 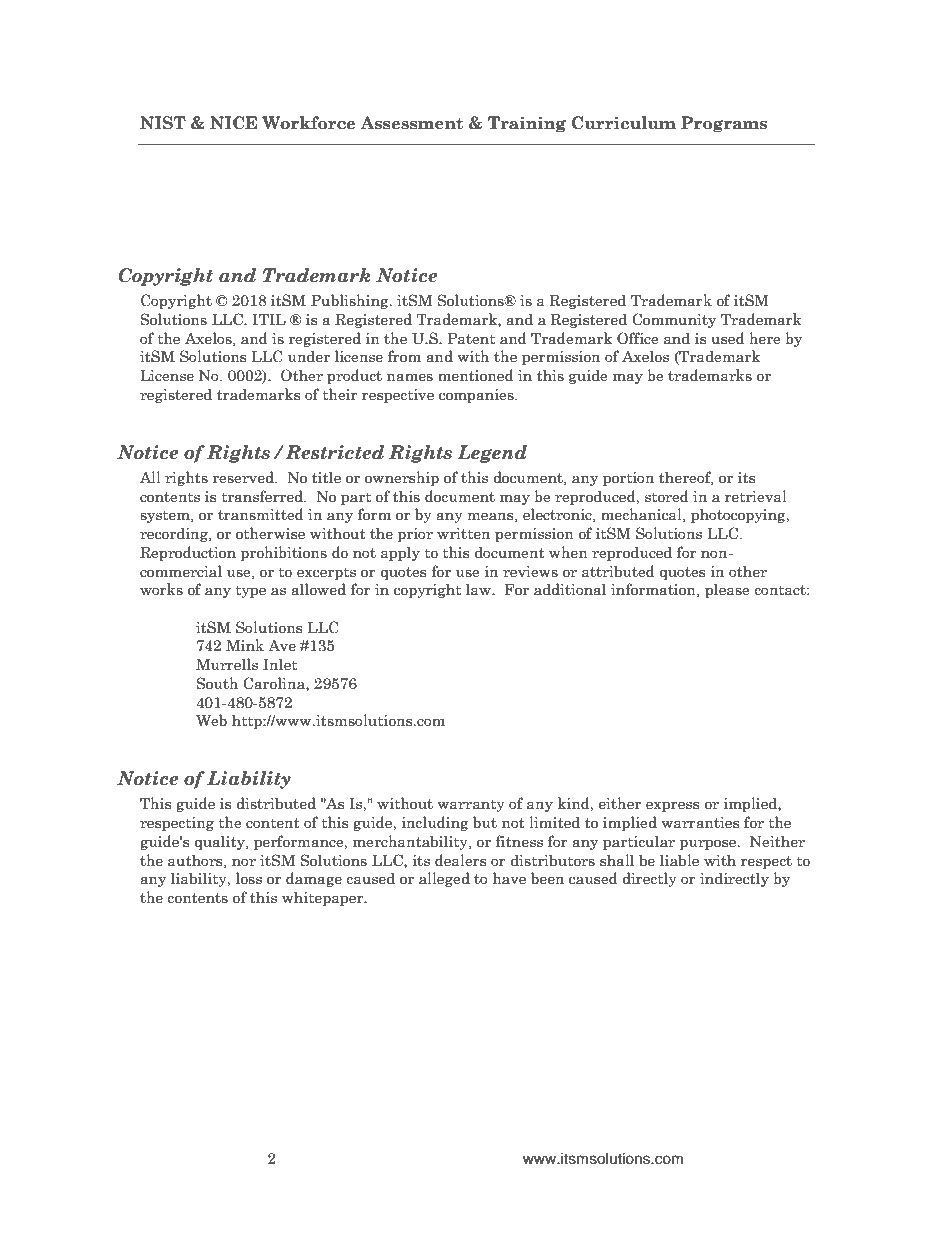 What do you see at coordinates (479, 589) in the screenshot?
I see `law` at bounding box center [479, 589].
